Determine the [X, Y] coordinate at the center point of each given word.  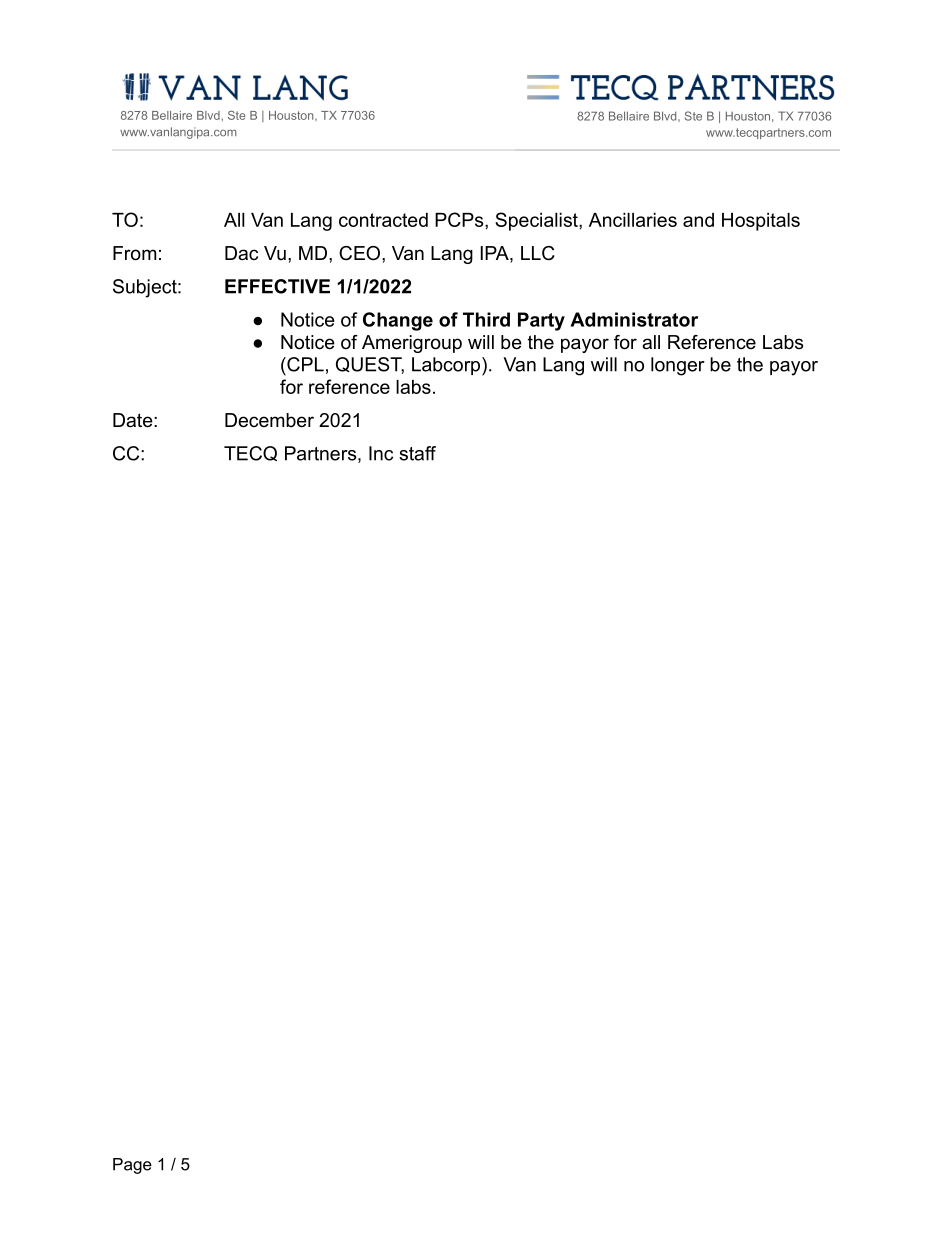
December [269, 420]
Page [132, 1166]
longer [678, 366]
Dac [241, 253]
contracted [383, 220]
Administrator [634, 319]
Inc [381, 453]
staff [417, 453]
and [698, 220]
